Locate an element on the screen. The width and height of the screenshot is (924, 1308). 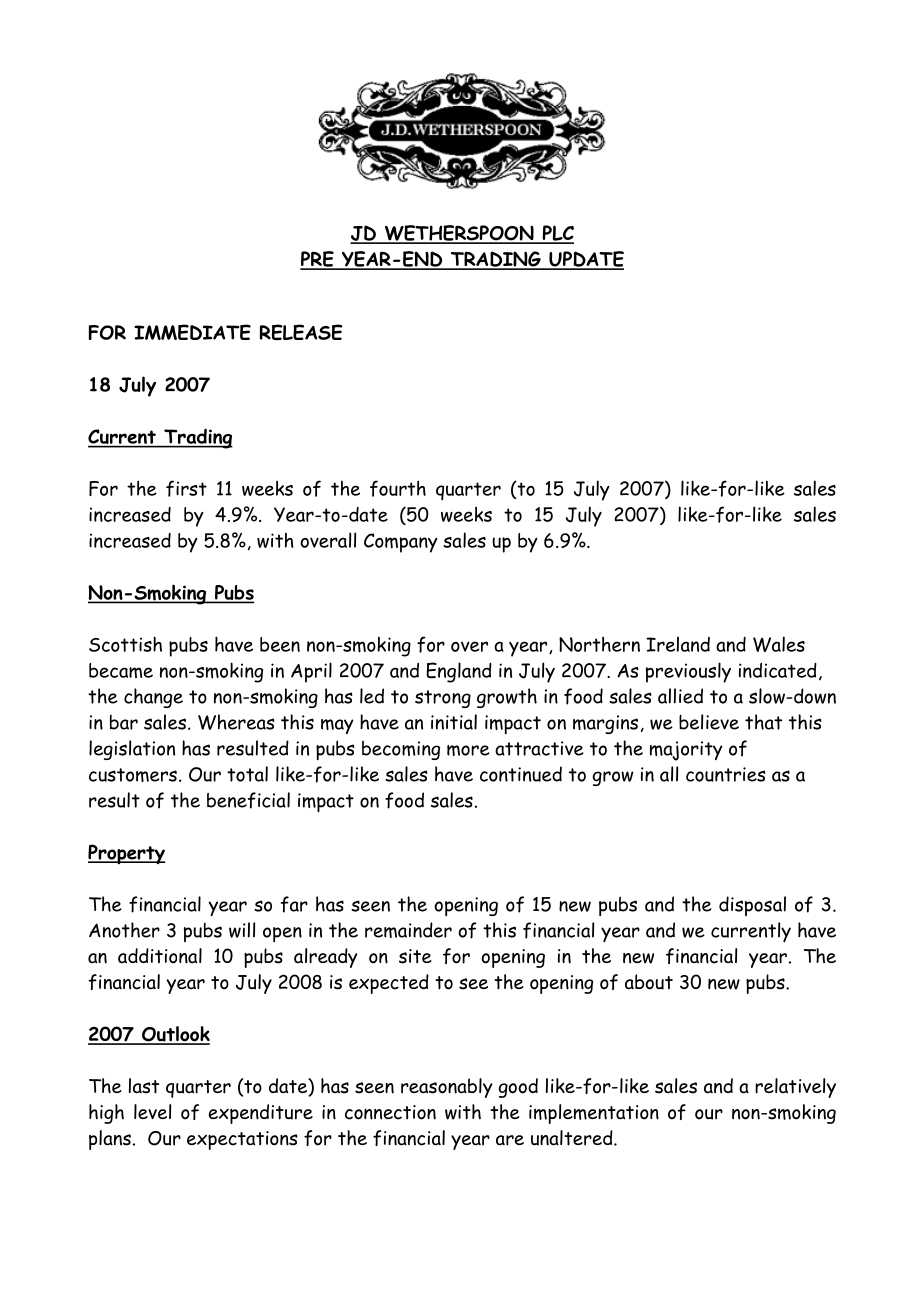
relatively is located at coordinates (795, 1088).
